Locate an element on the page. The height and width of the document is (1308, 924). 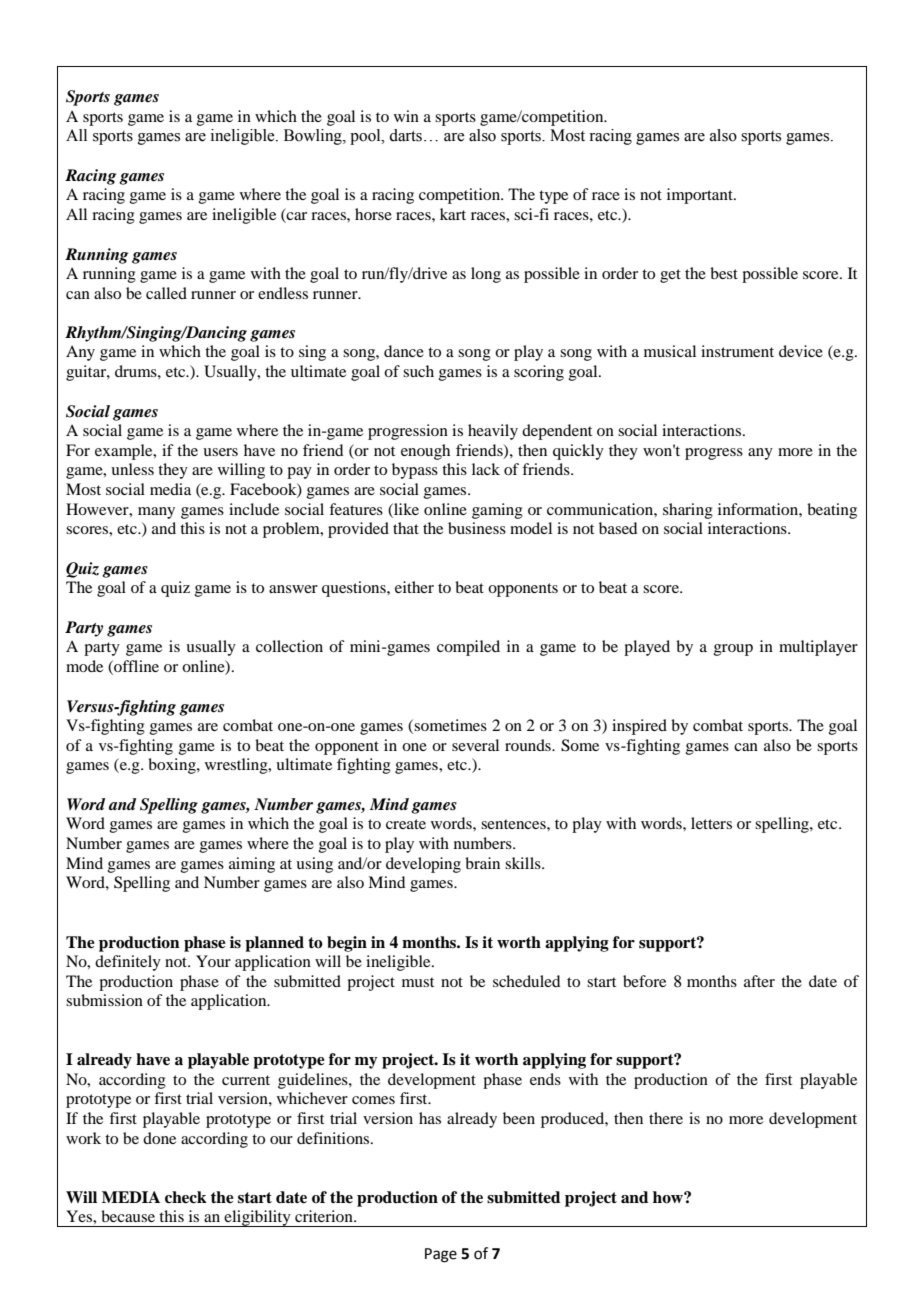
Bowling is located at coordinates (314, 137).
